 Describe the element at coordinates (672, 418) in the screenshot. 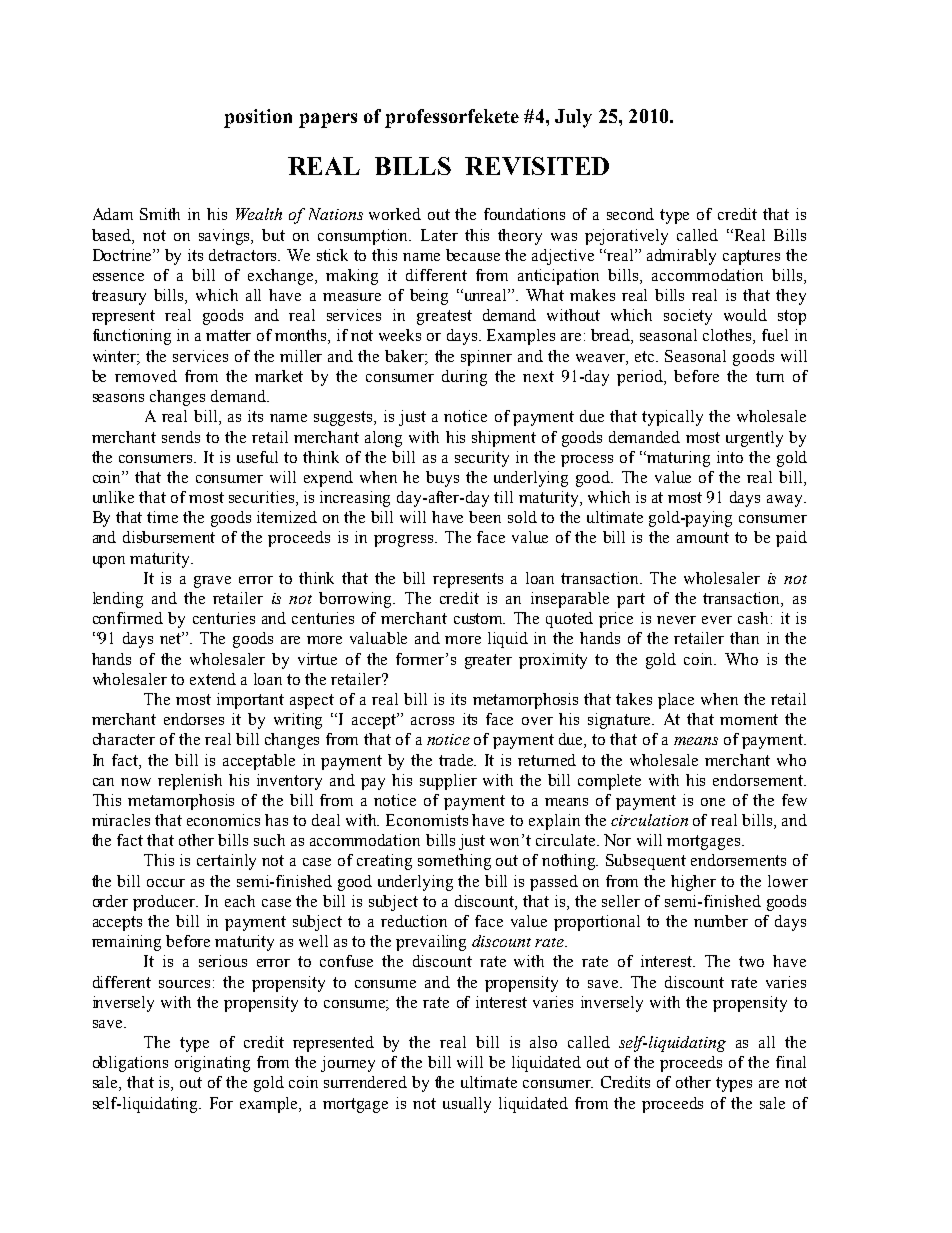

I see `typically` at that location.
